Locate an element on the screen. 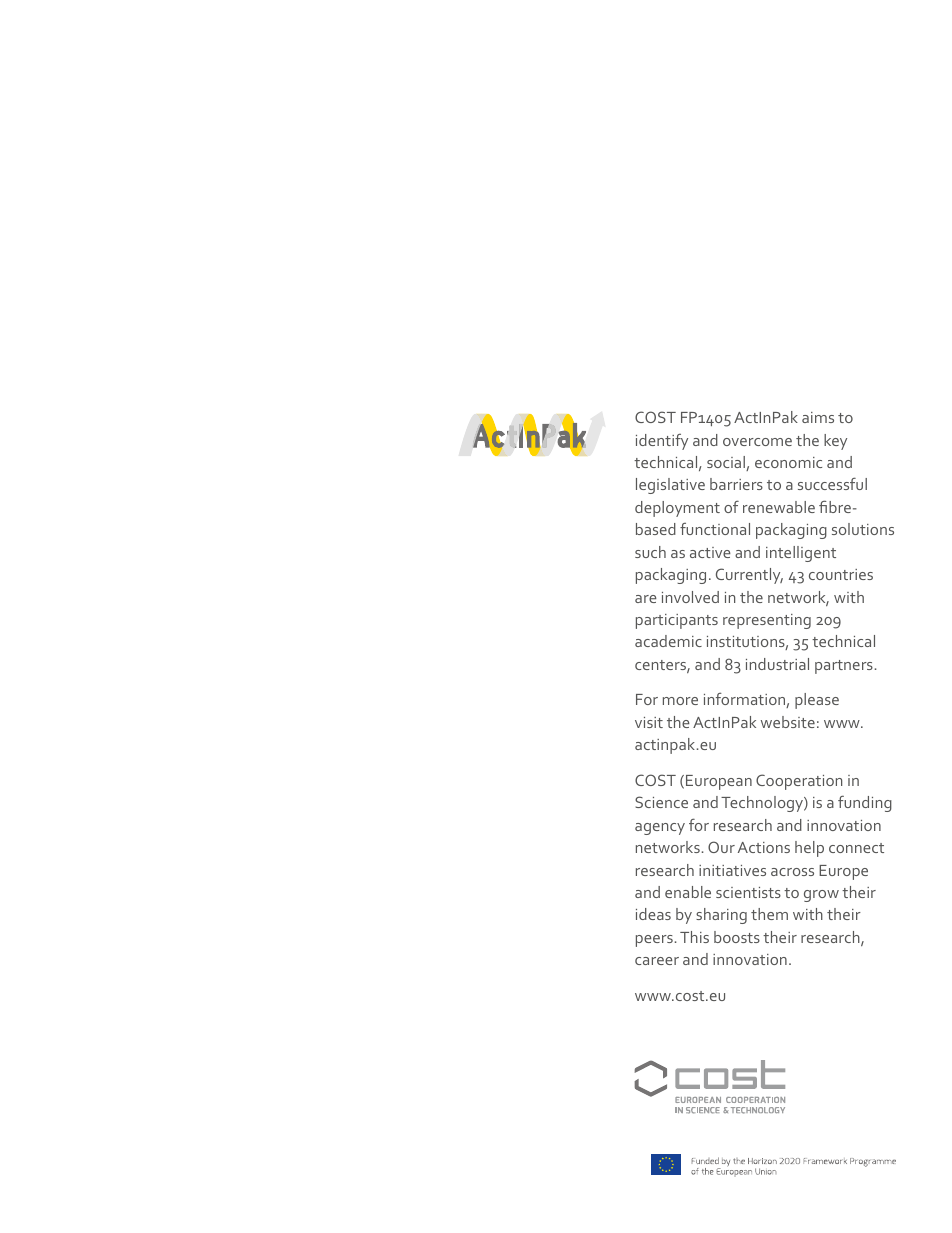 The image size is (952, 1233). boosts is located at coordinates (737, 937).
